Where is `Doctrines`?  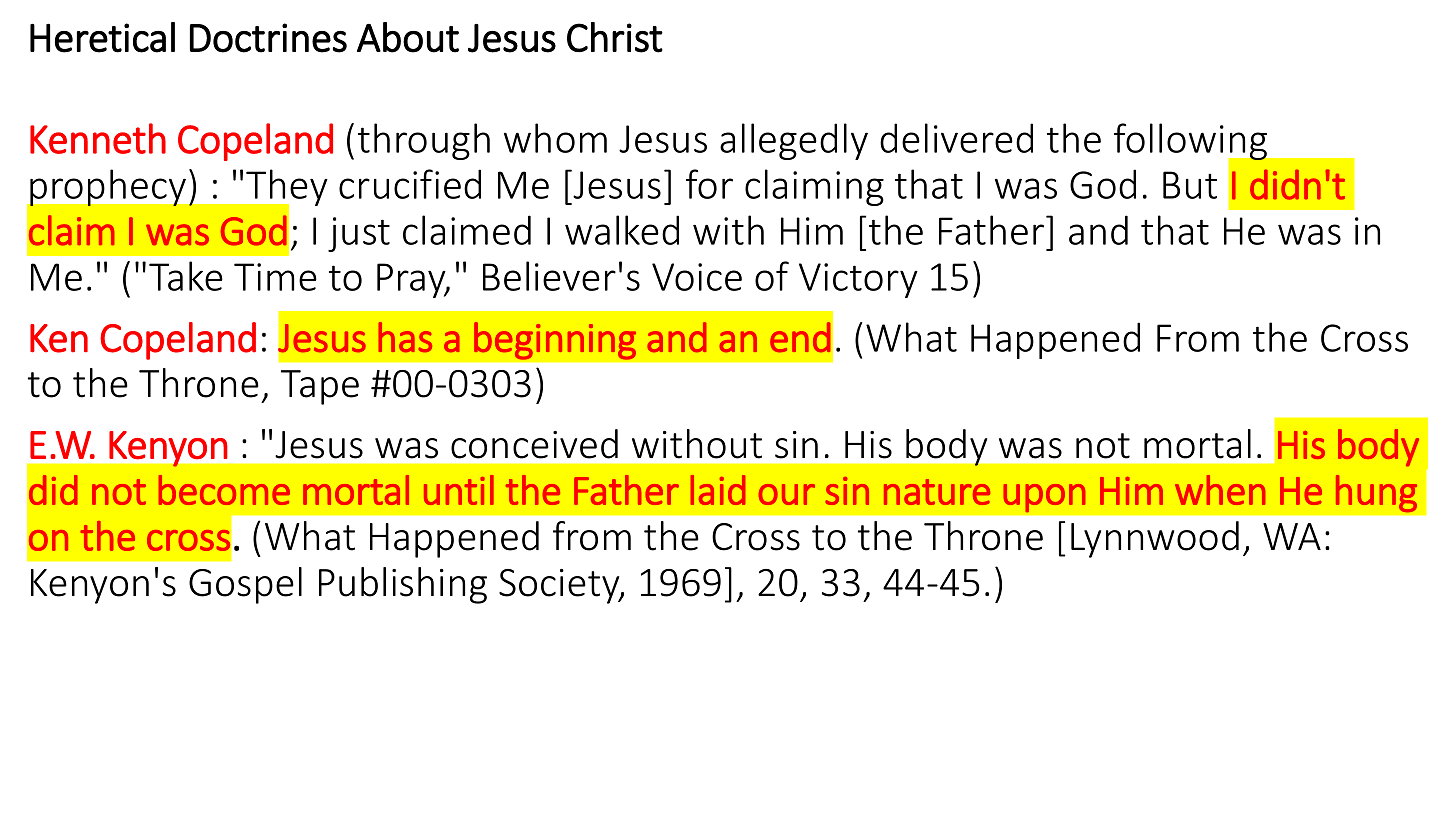
Doctrines is located at coordinates (268, 38).
